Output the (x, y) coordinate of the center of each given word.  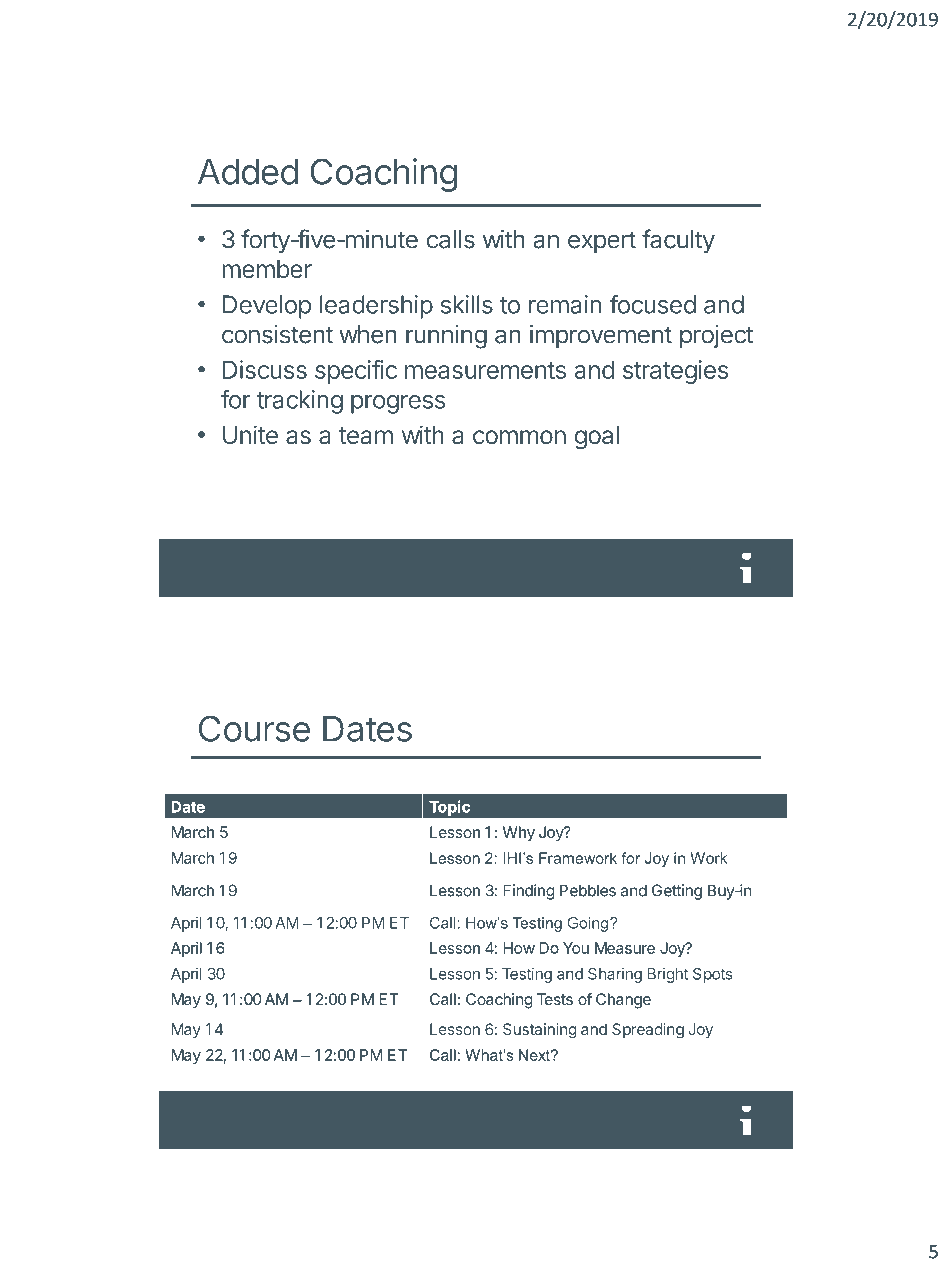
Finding (529, 892)
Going (587, 924)
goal (597, 438)
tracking (300, 402)
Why (519, 833)
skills (467, 304)
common (519, 437)
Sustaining (539, 1031)
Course (254, 728)
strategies (675, 372)
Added (248, 172)
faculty (678, 241)
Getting (677, 892)
